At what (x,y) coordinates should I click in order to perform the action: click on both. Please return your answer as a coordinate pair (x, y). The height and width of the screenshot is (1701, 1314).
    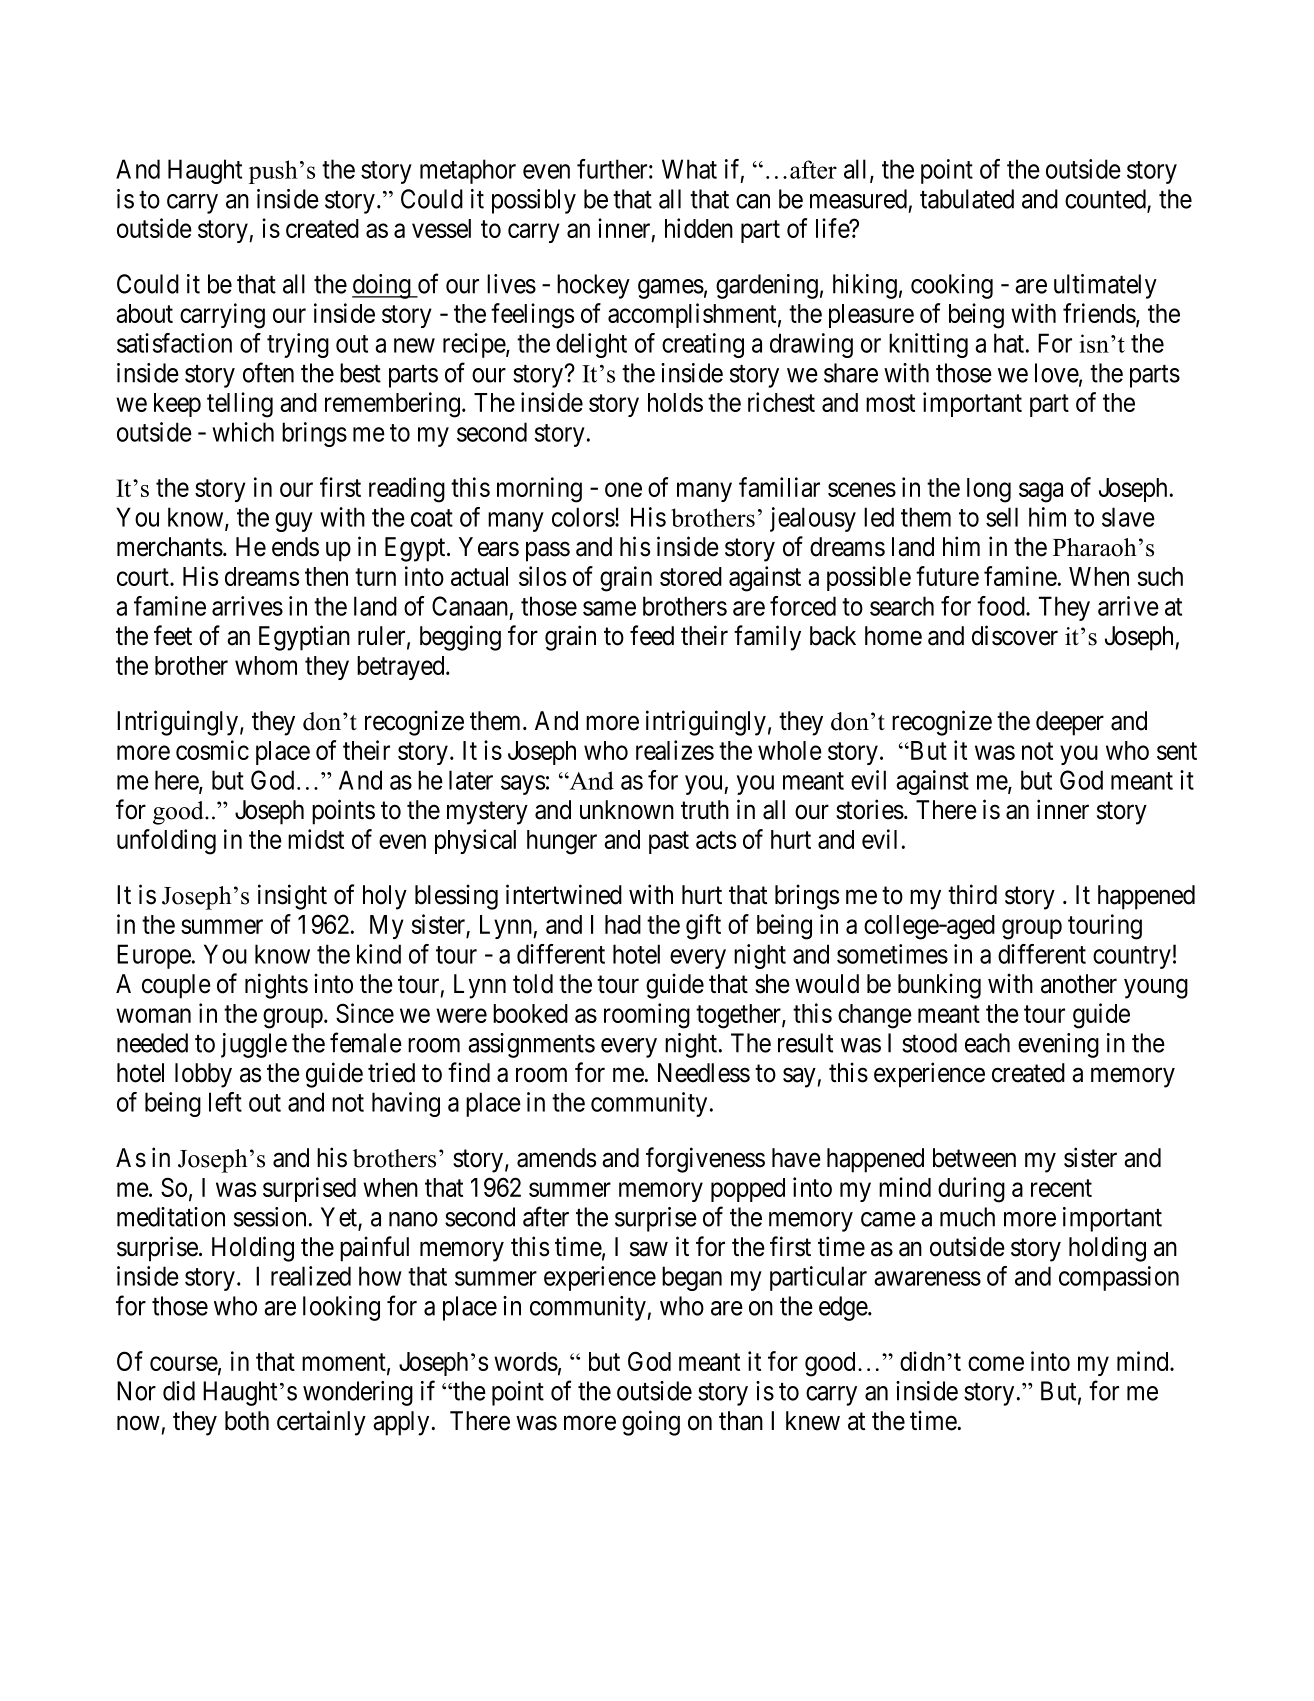
    Looking at the image, I should click on (247, 1421).
